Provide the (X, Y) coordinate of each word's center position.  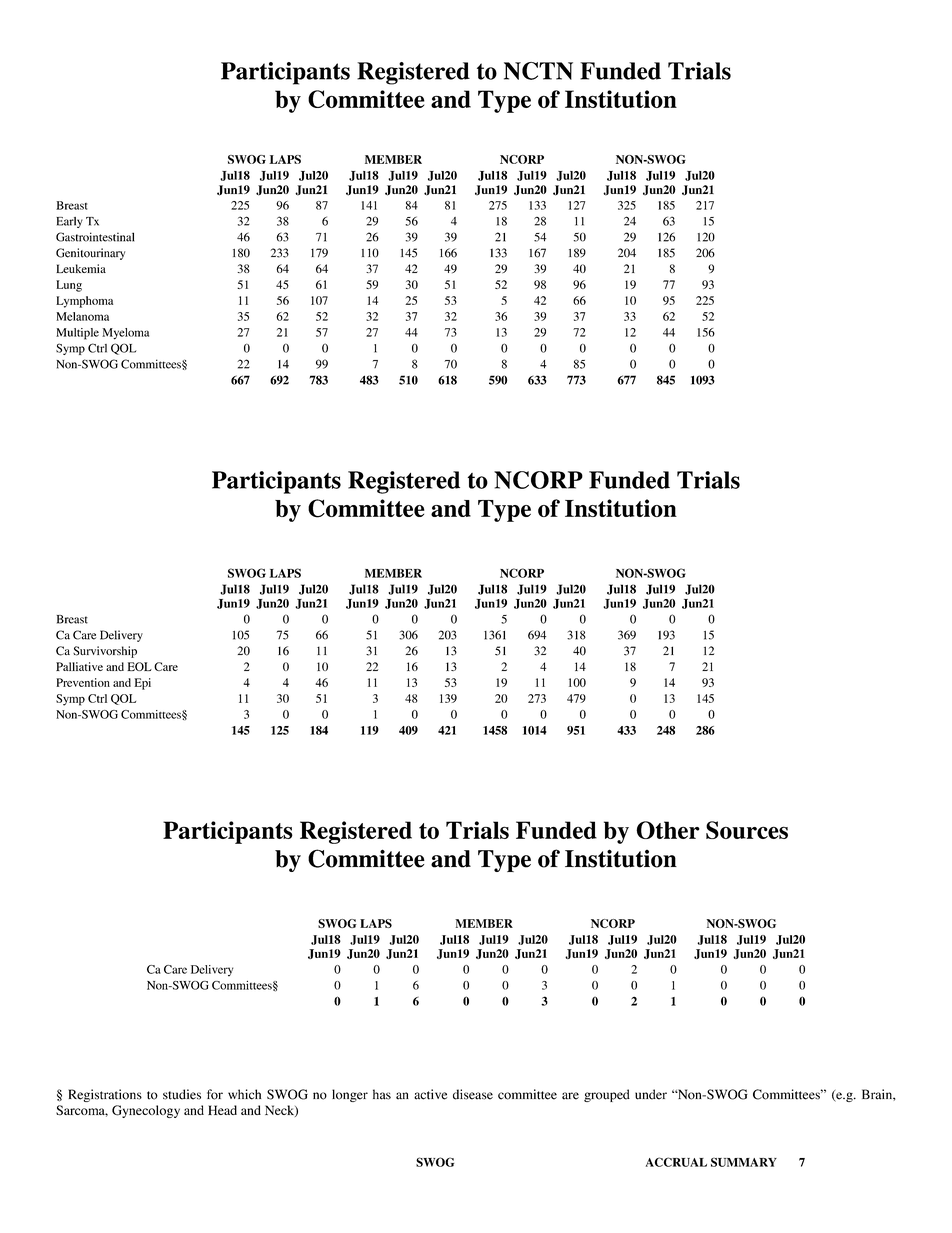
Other (668, 830)
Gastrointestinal (95, 237)
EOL (139, 666)
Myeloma (125, 334)
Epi (142, 684)
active (430, 1094)
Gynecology (146, 1111)
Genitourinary (90, 254)
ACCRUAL (676, 1162)
